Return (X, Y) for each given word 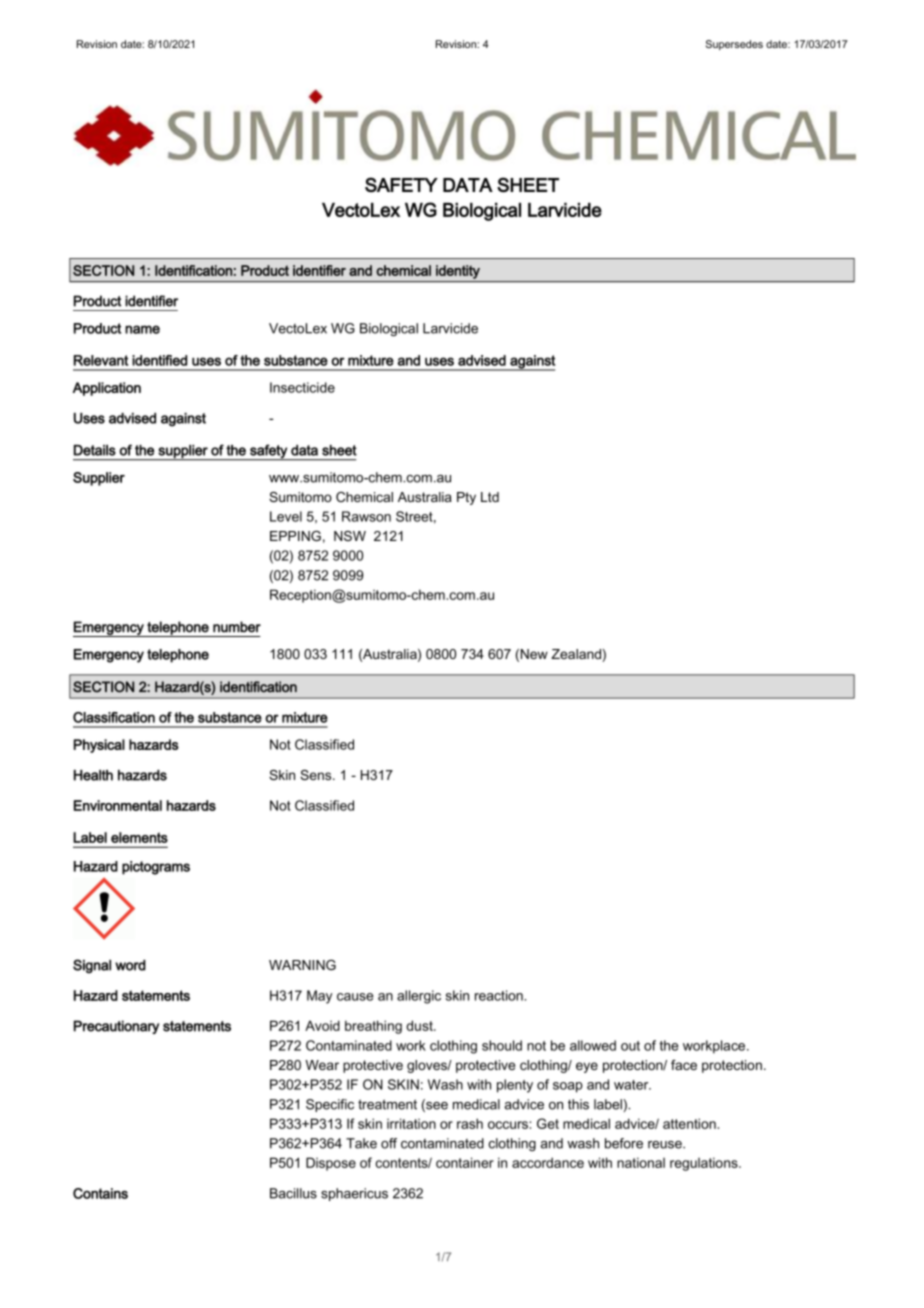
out (630, 1046)
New (534, 654)
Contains (100, 1193)
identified (159, 360)
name (142, 329)
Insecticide (302, 387)
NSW (350, 536)
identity (458, 272)
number (237, 627)
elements (139, 837)
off (389, 1143)
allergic (419, 997)
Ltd (490, 497)
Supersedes (734, 45)
